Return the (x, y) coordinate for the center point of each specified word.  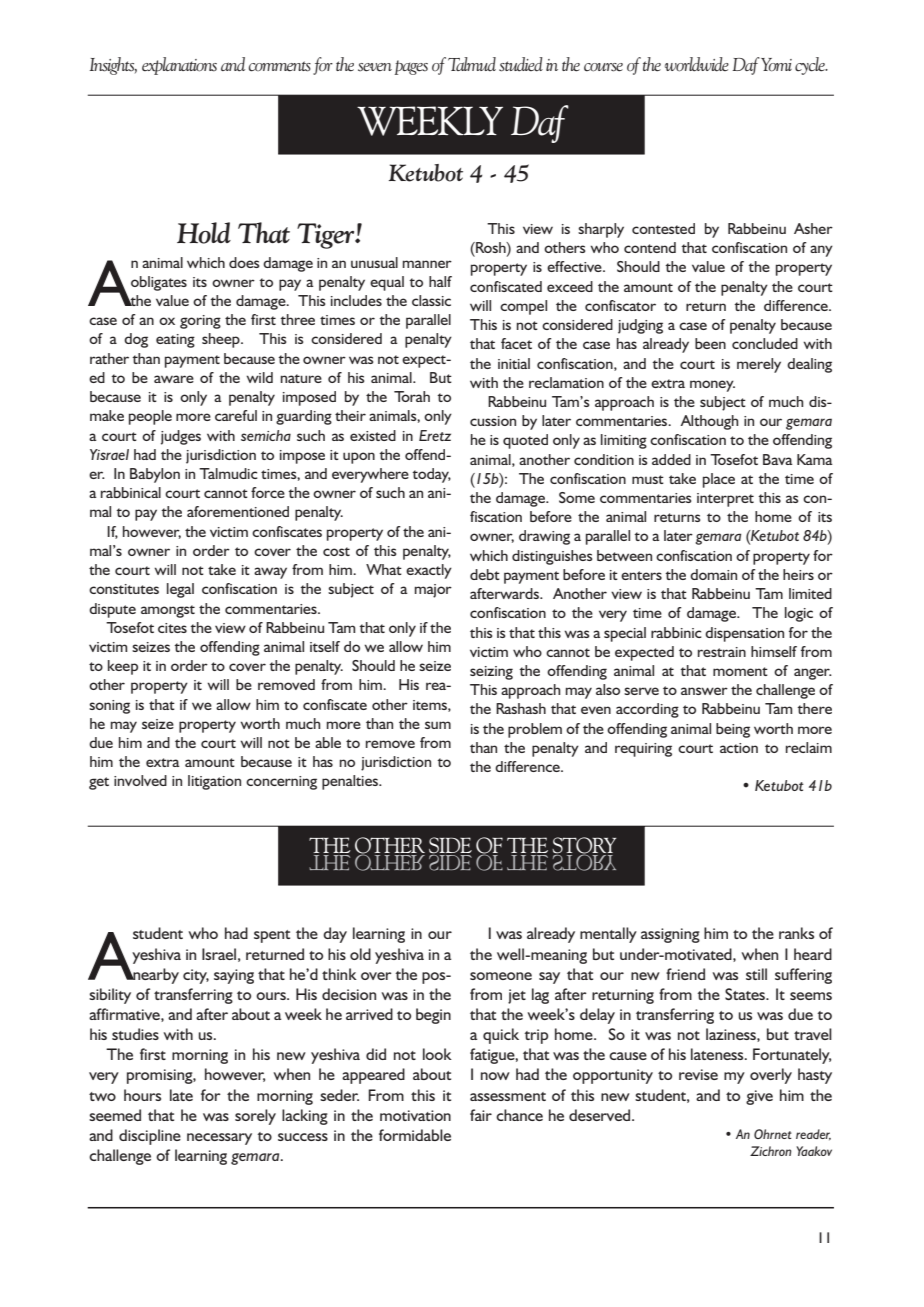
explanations (179, 66)
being (733, 730)
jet (517, 996)
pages (411, 67)
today (431, 475)
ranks (796, 933)
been (710, 343)
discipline (150, 1137)
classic (431, 300)
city (196, 976)
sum (438, 725)
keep (123, 667)
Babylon (155, 475)
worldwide (697, 64)
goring (200, 322)
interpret (725, 500)
